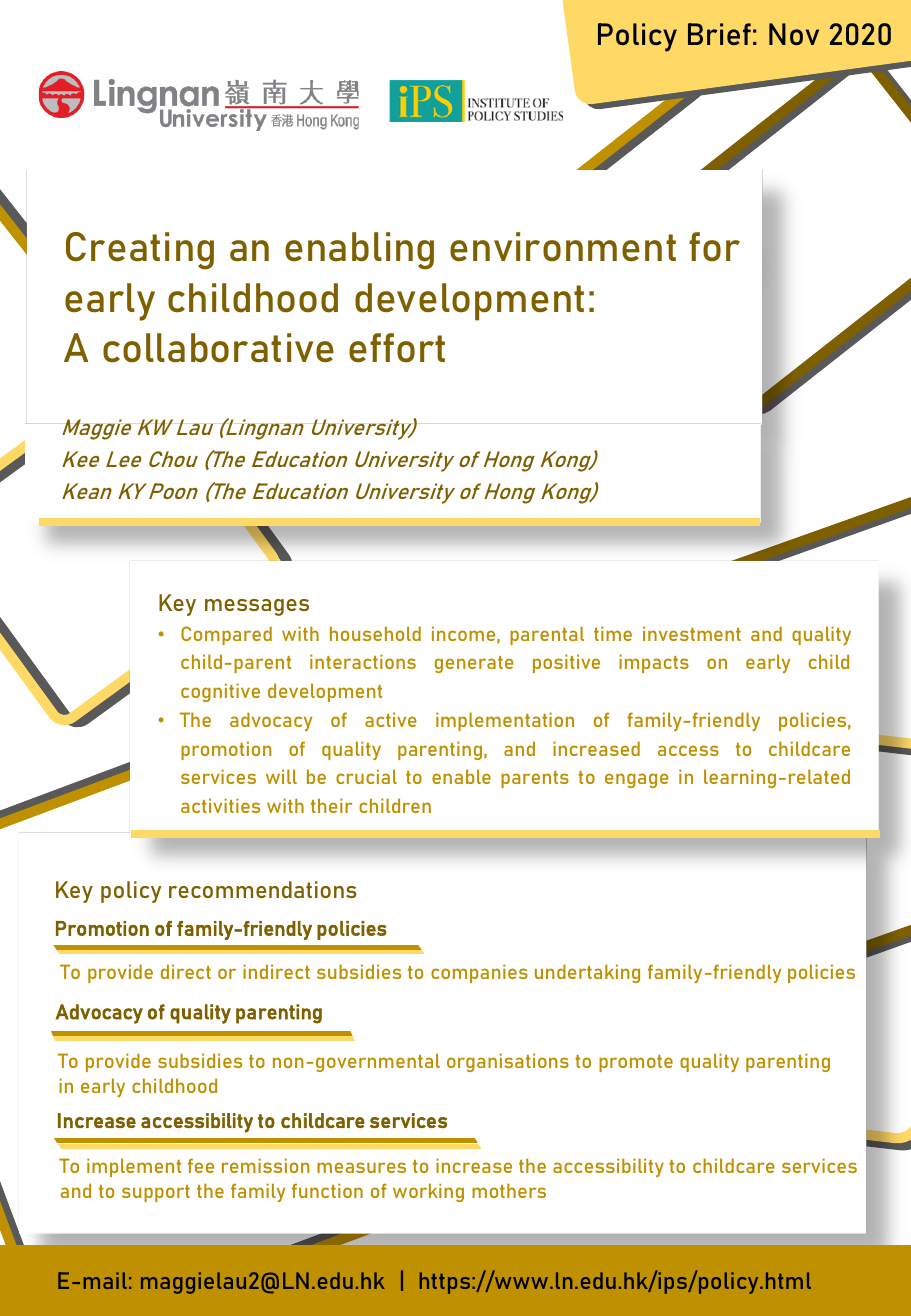 This screenshot has width=911, height=1316. What do you see at coordinates (636, 1063) in the screenshot?
I see `promote` at bounding box center [636, 1063].
